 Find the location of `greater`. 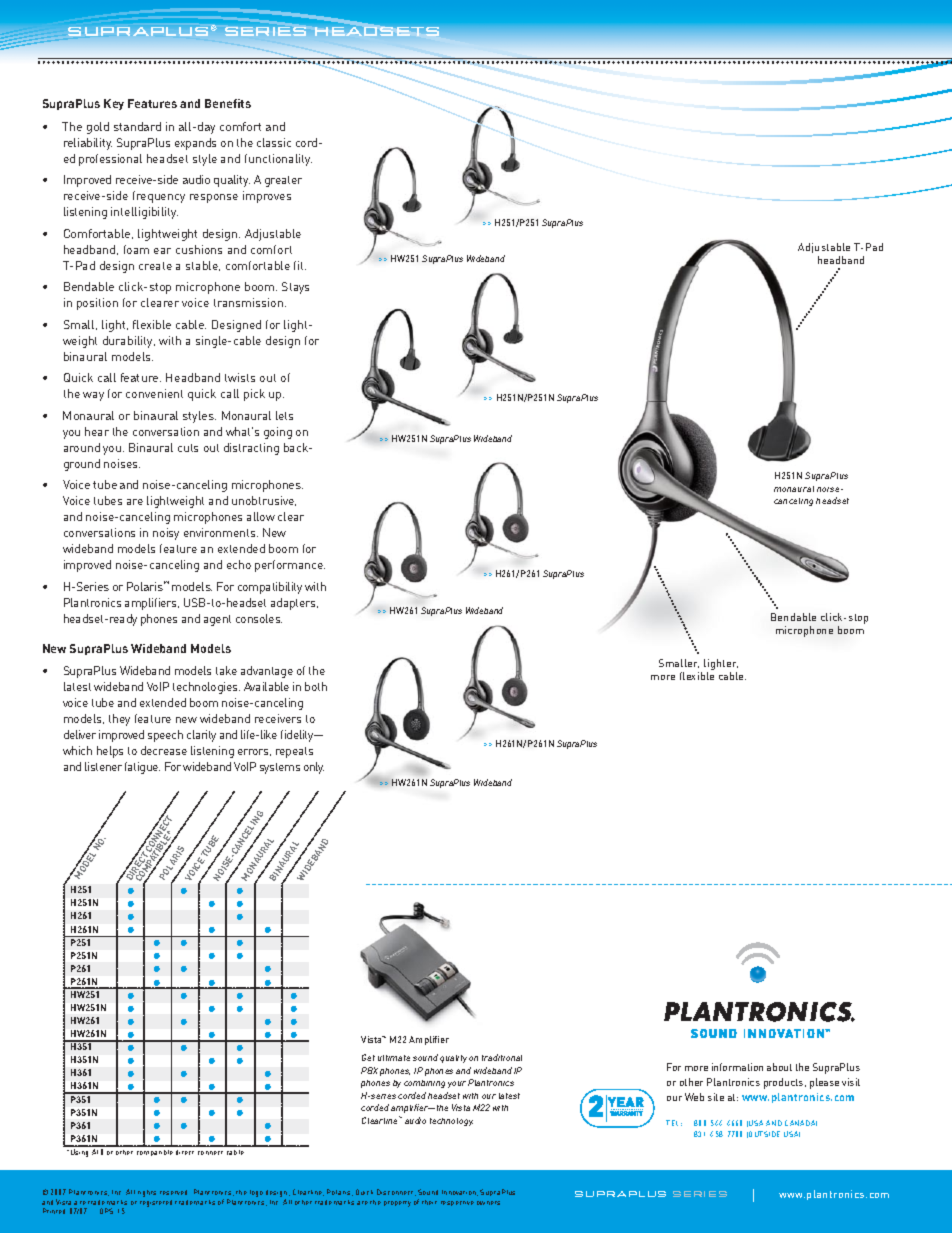

greater is located at coordinates (283, 181).
